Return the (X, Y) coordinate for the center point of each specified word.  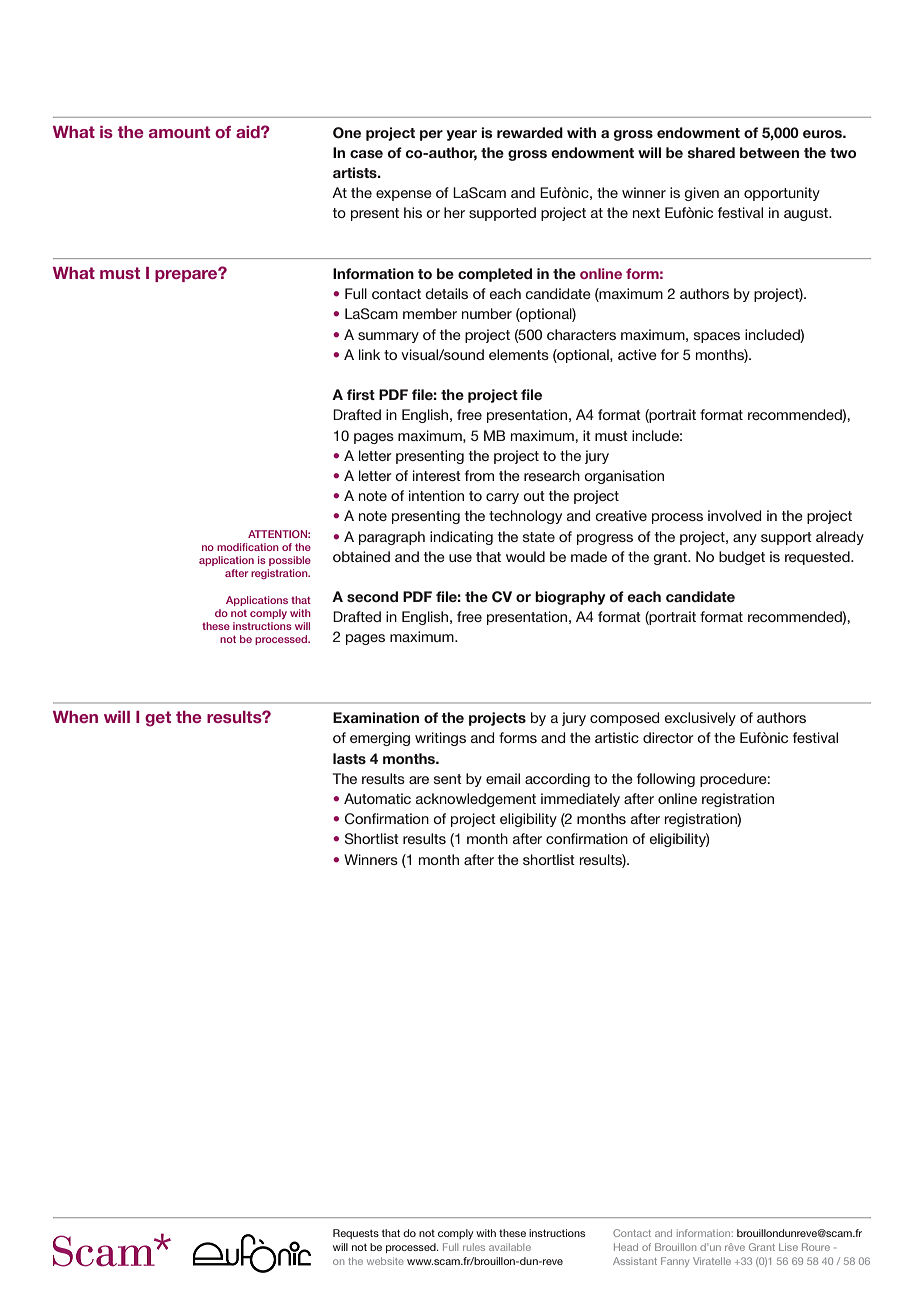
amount (179, 132)
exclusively (700, 719)
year (461, 135)
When (75, 717)
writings (440, 739)
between (769, 152)
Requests (356, 1234)
